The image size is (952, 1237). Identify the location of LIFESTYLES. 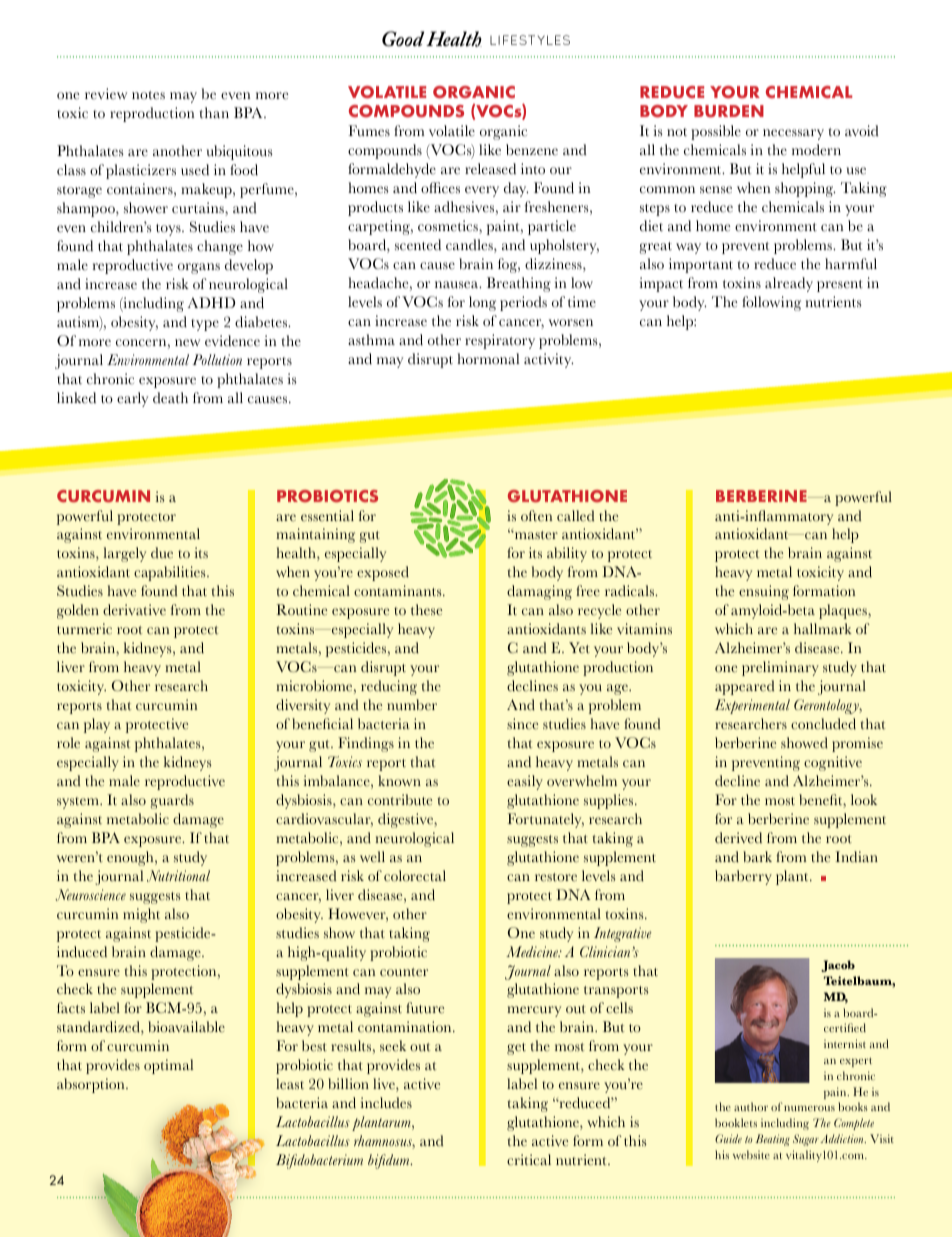
(530, 40).
